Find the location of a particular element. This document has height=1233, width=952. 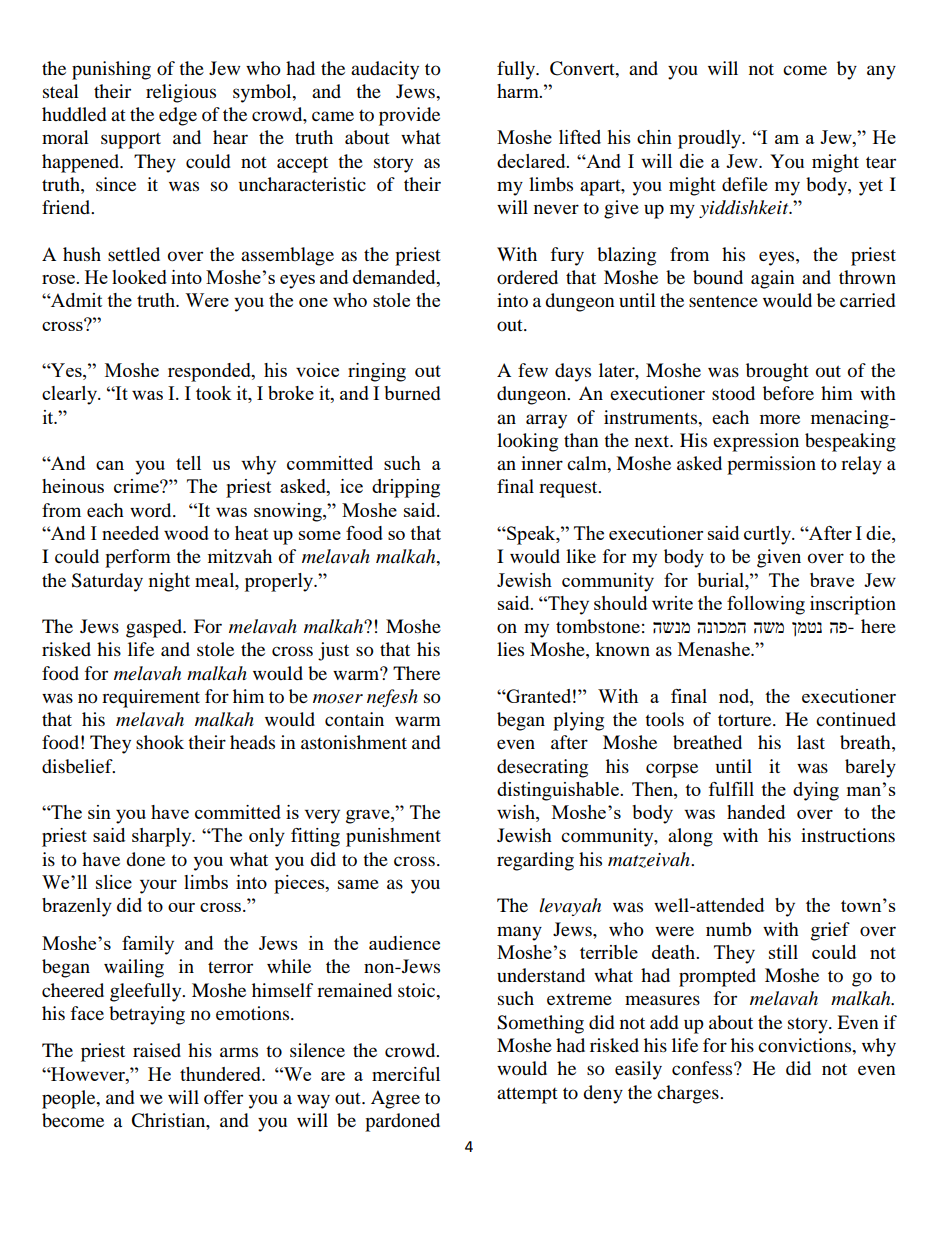

harm is located at coordinates (519, 91).
